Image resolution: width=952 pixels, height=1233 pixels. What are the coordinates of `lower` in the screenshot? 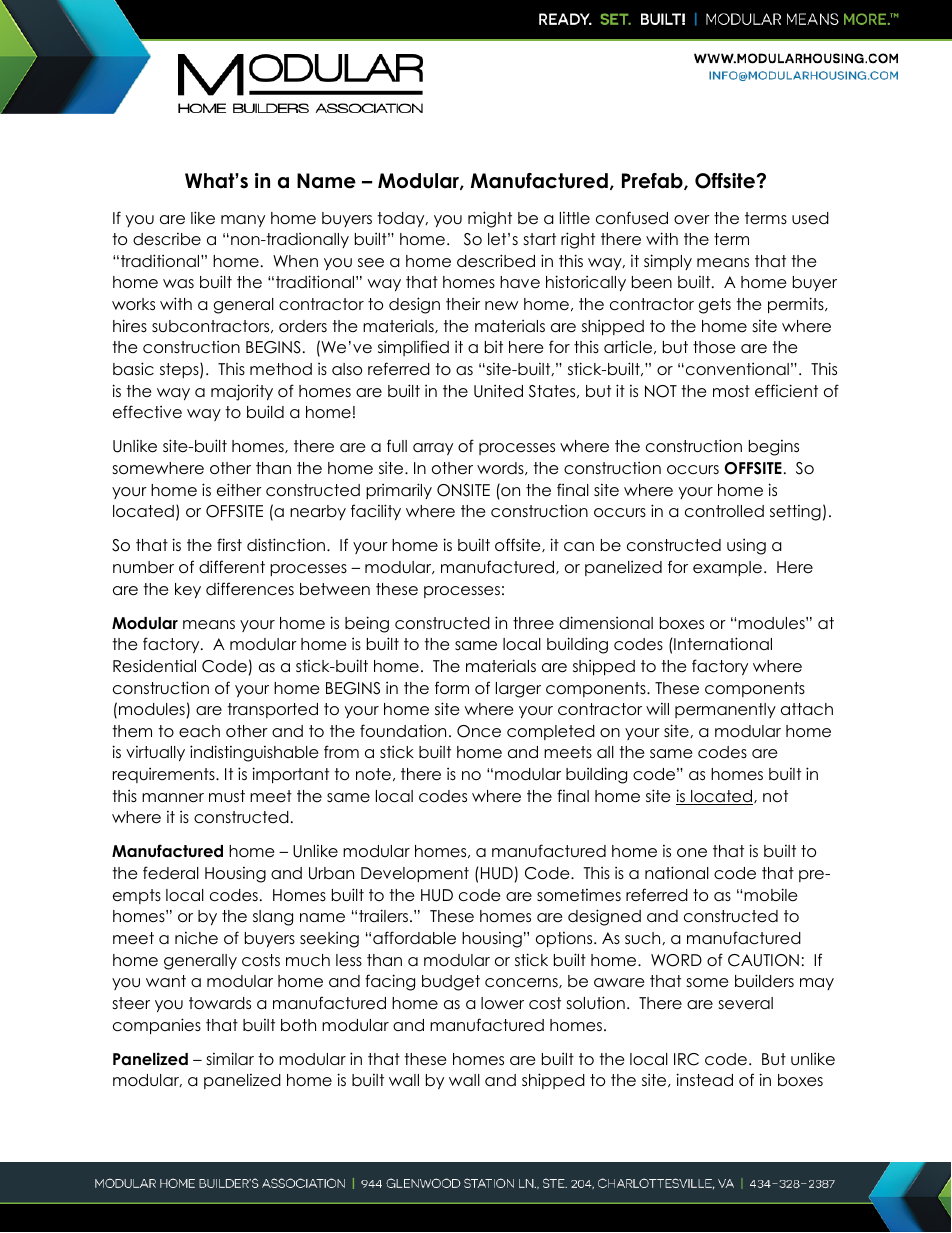 It's located at (502, 1003).
